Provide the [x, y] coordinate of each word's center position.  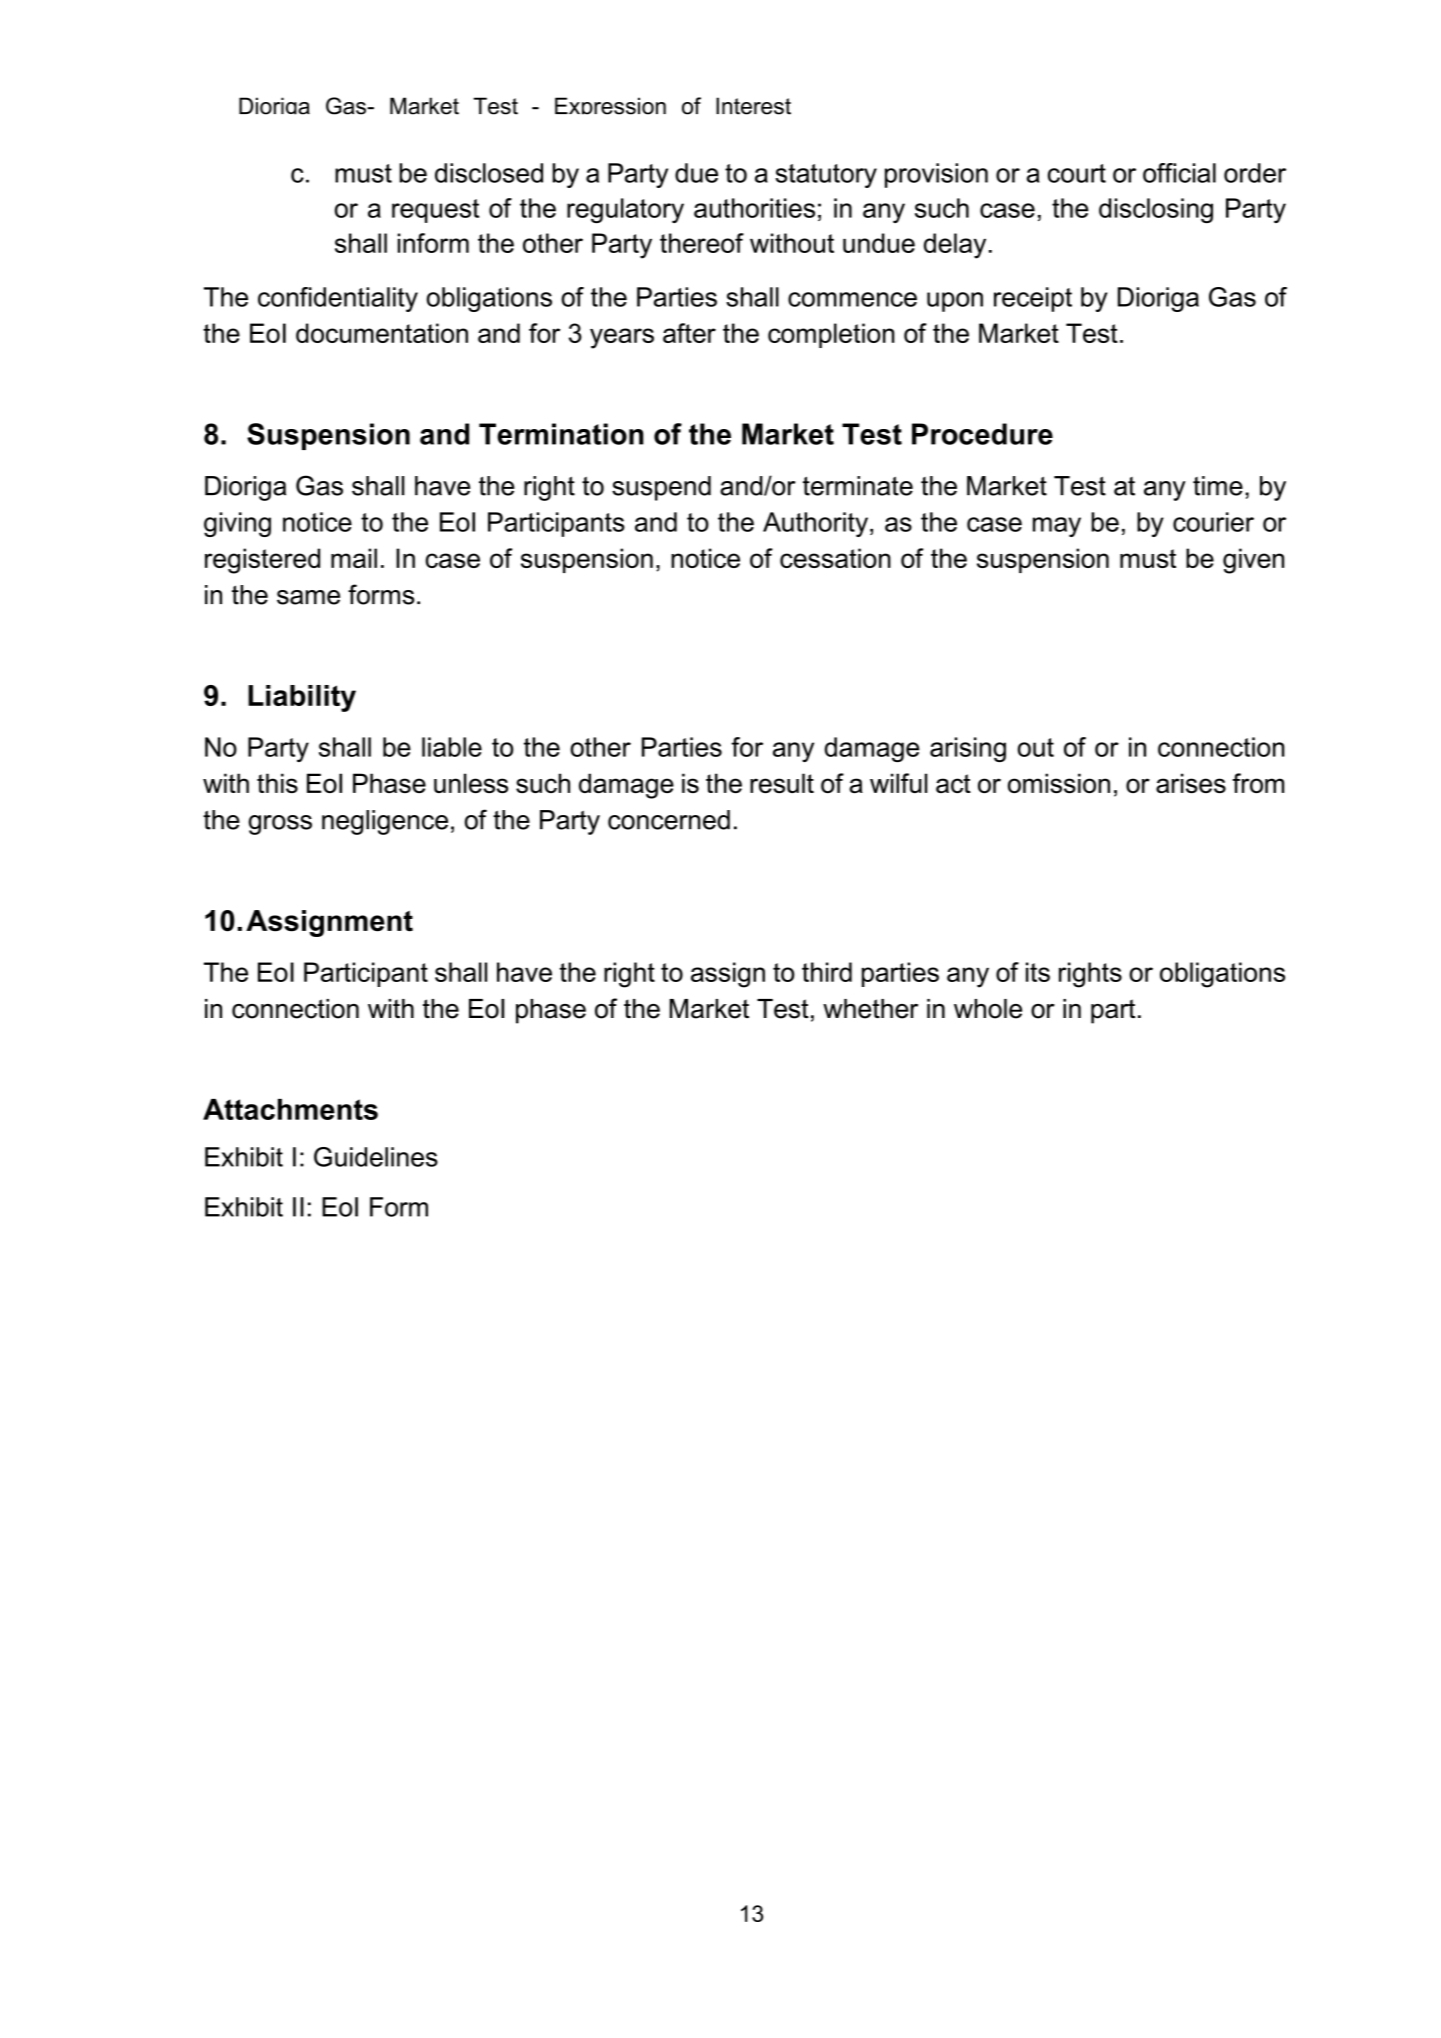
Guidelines [376, 1157]
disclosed [489, 173]
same [308, 597]
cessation [835, 558]
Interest [753, 106]
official [1179, 173]
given [1253, 561]
